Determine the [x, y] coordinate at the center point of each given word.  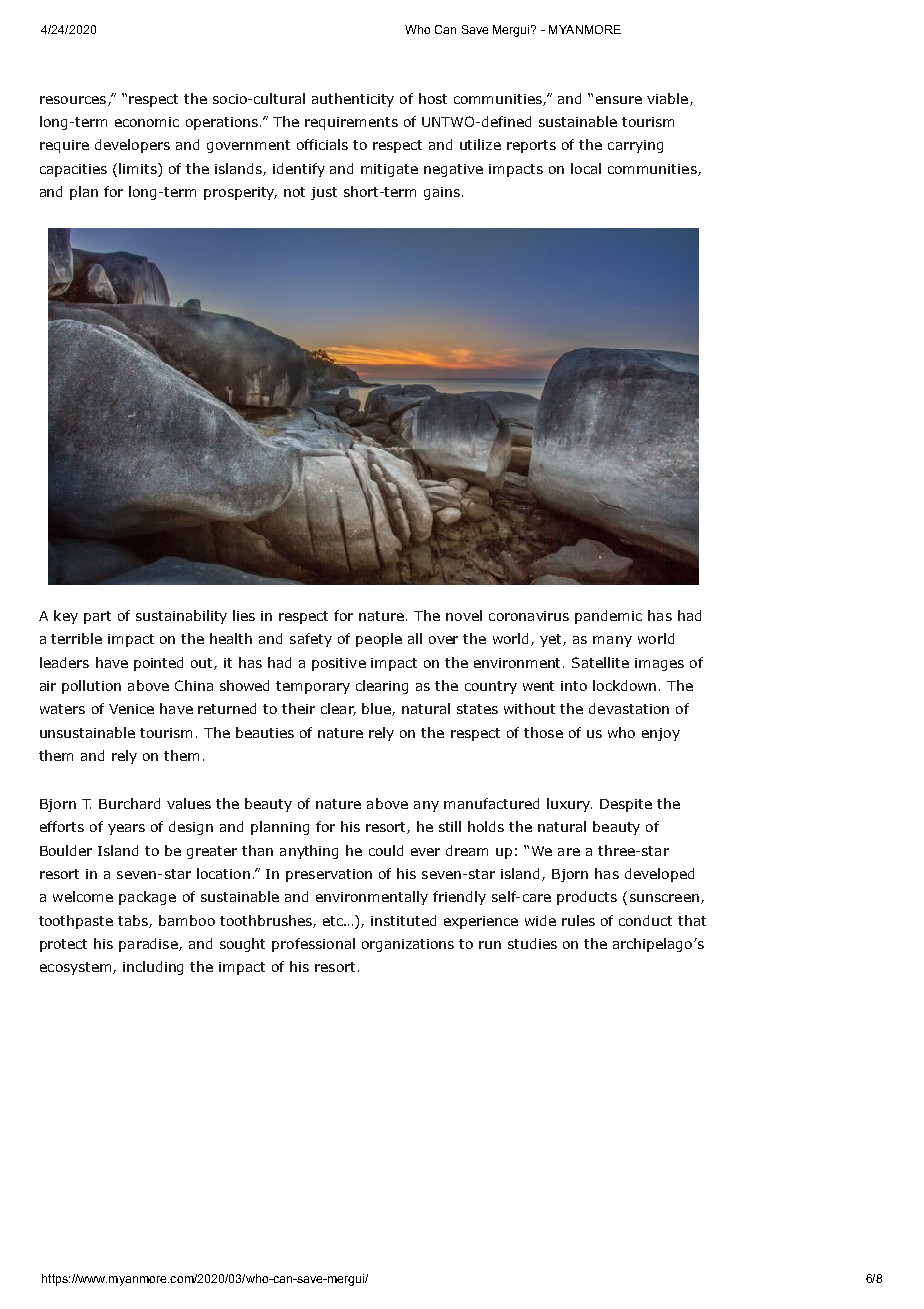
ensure [619, 100]
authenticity [353, 100]
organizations [408, 945]
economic [147, 122]
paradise [149, 945]
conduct [645, 920]
